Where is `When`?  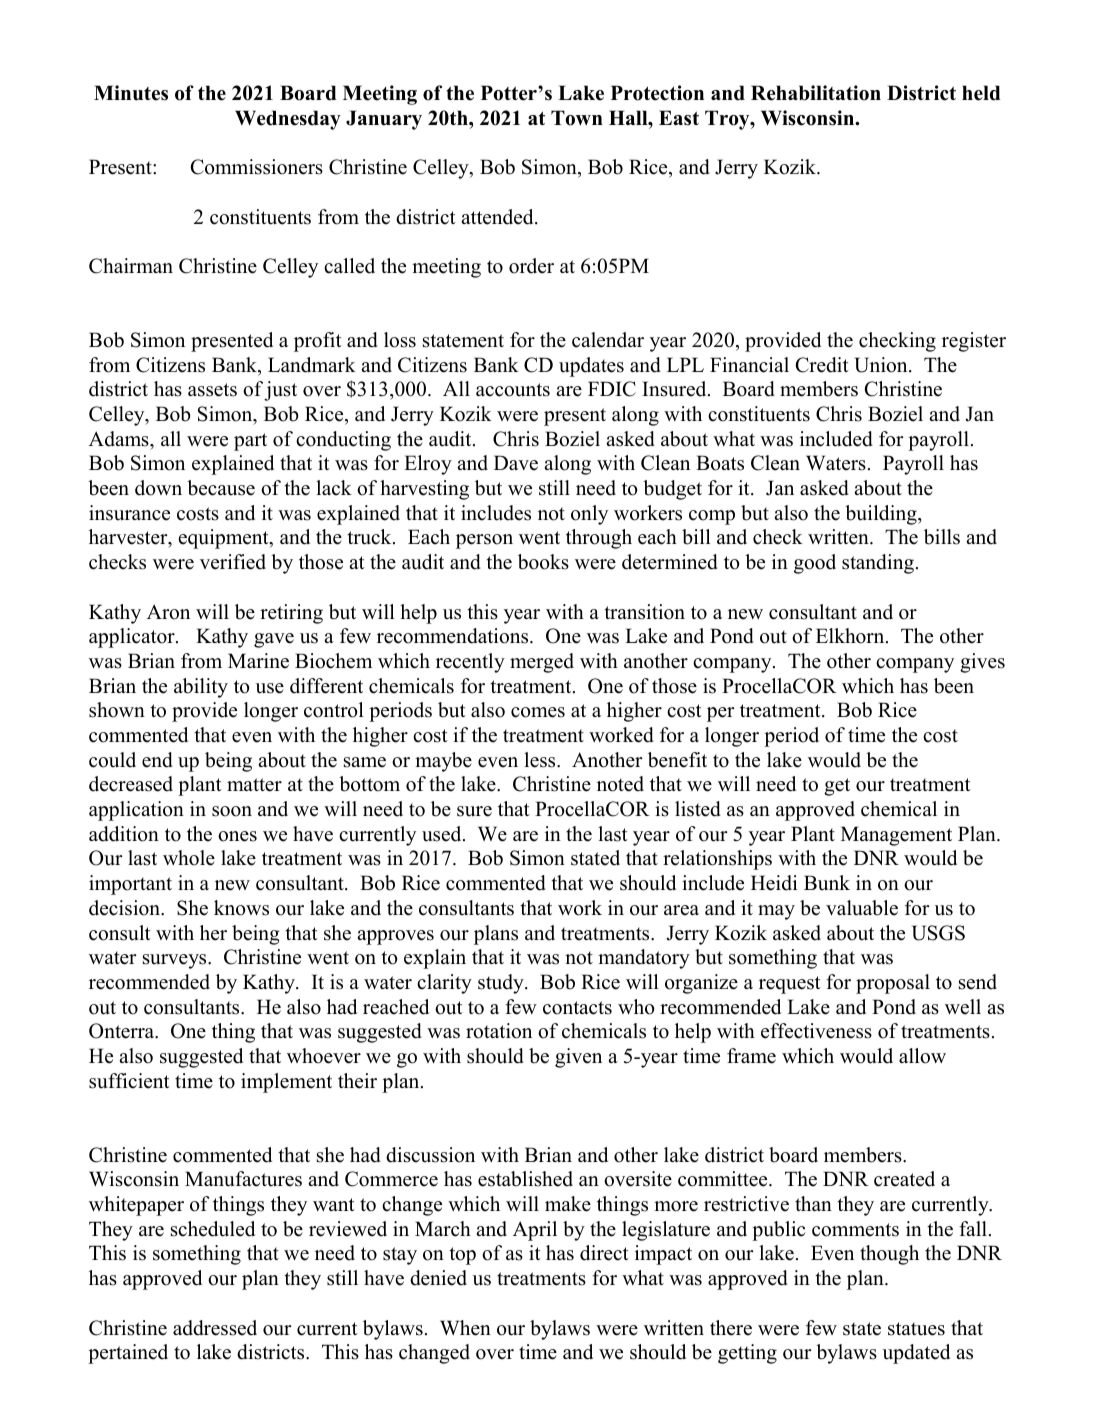 When is located at coordinates (465, 1328).
